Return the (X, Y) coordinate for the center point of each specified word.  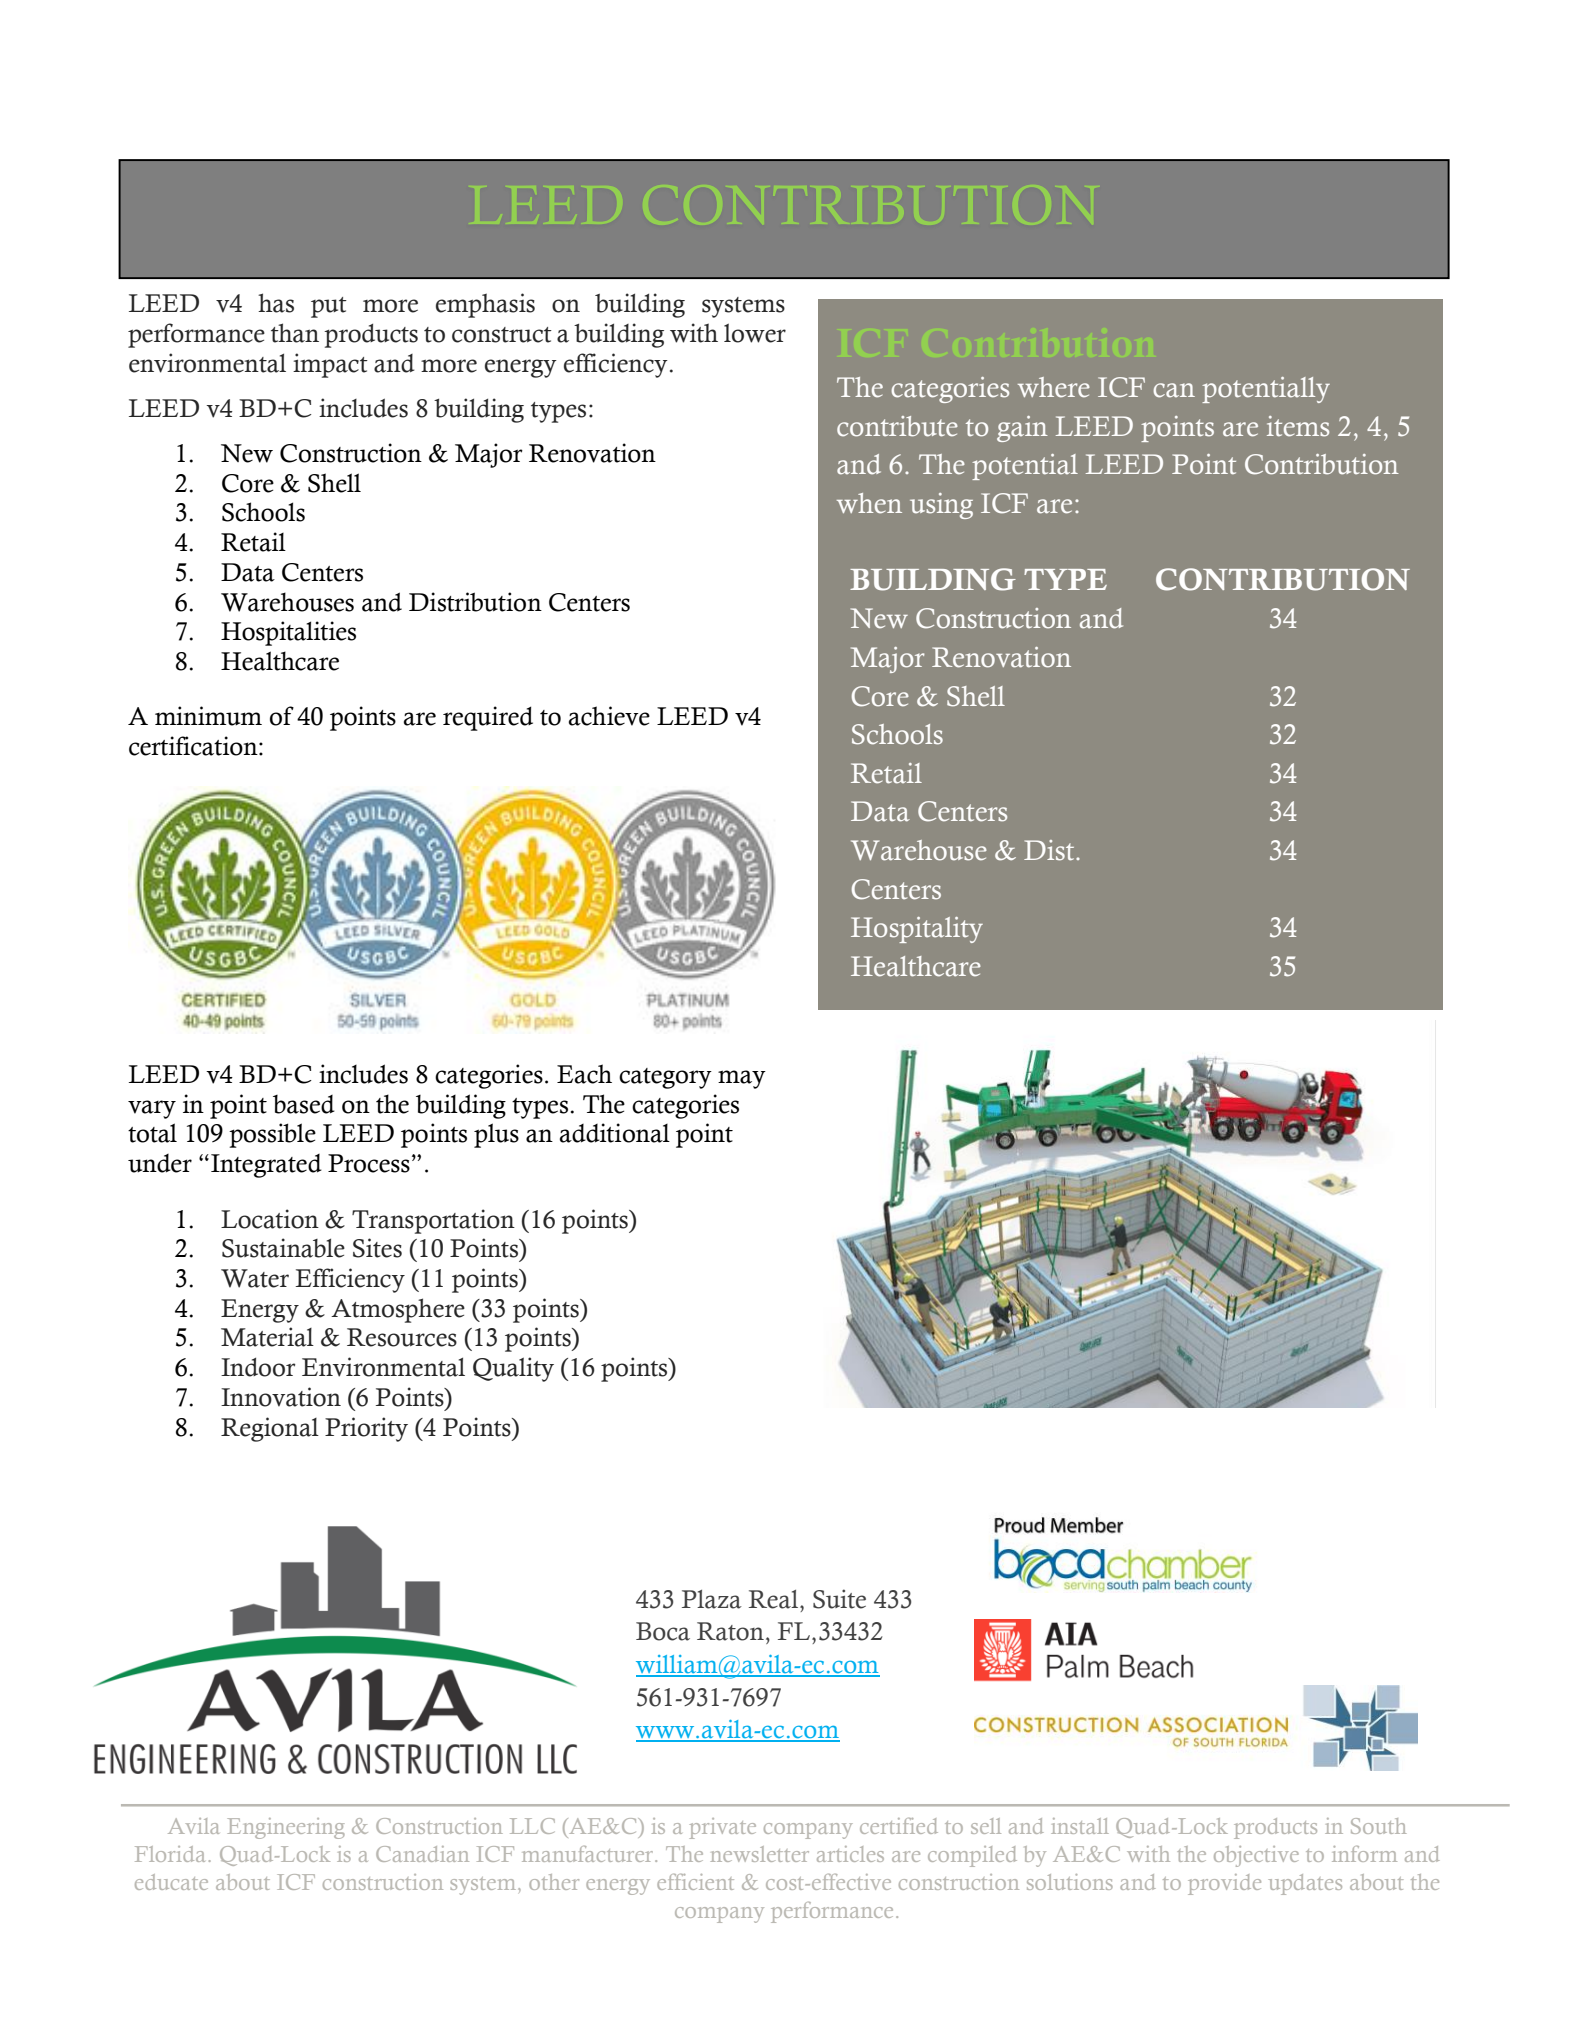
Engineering (286, 1828)
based (304, 1104)
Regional (270, 1429)
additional (615, 1133)
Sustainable (283, 1248)
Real (773, 1599)
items (1298, 426)
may (742, 1079)
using (941, 506)
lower (755, 333)
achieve (609, 716)
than (295, 333)
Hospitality (917, 930)
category (665, 1078)
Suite (839, 1599)
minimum (208, 716)
